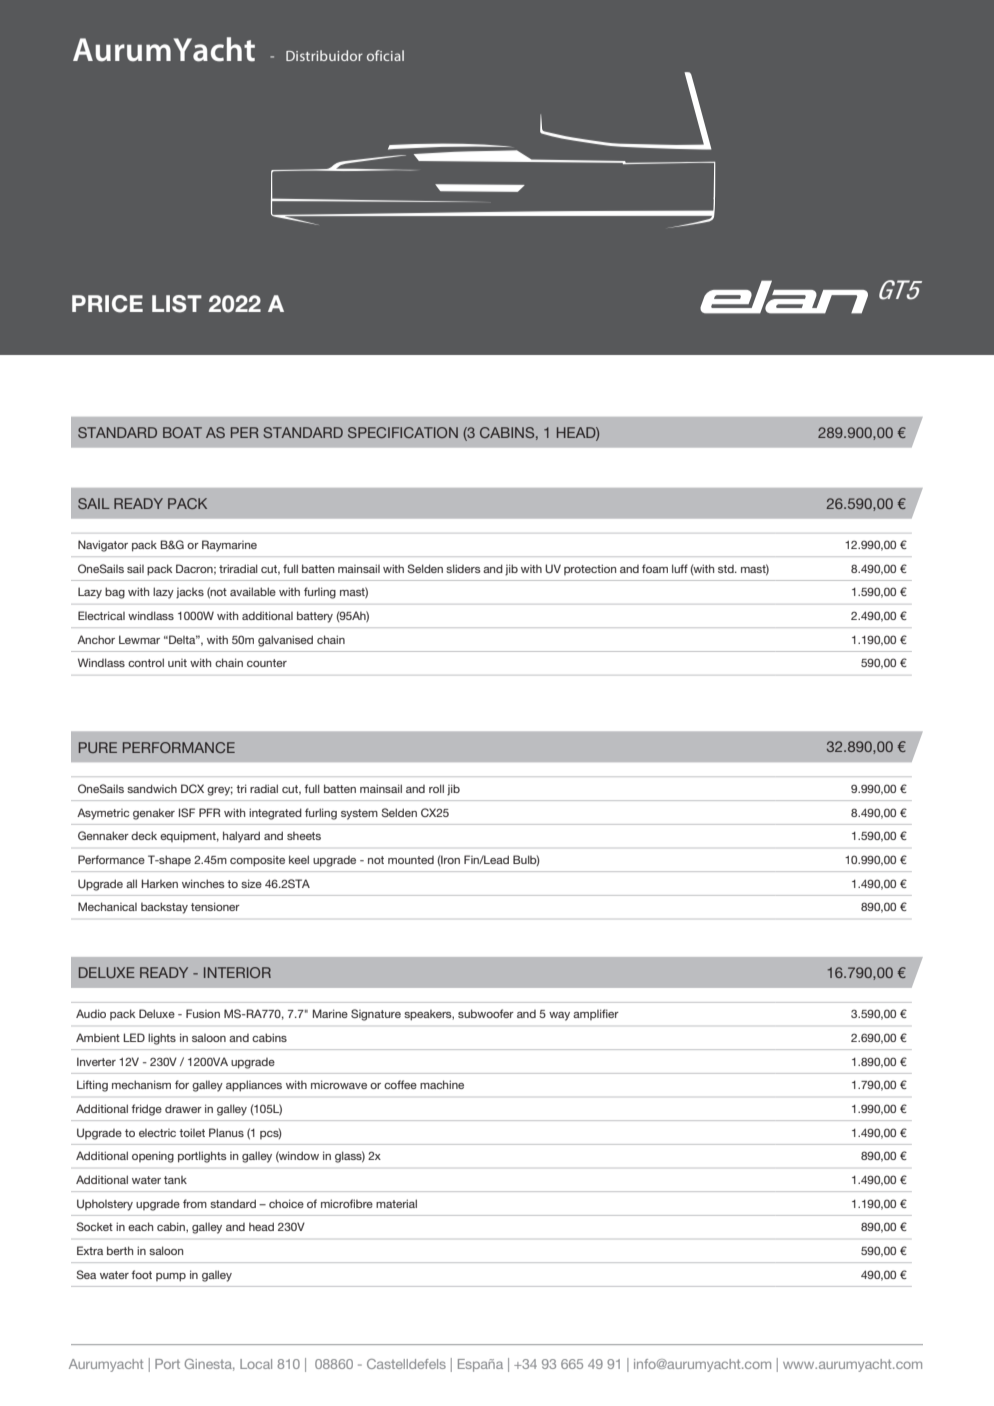  Describe the element at coordinates (590, 569) in the image. I see `protection` at that location.
